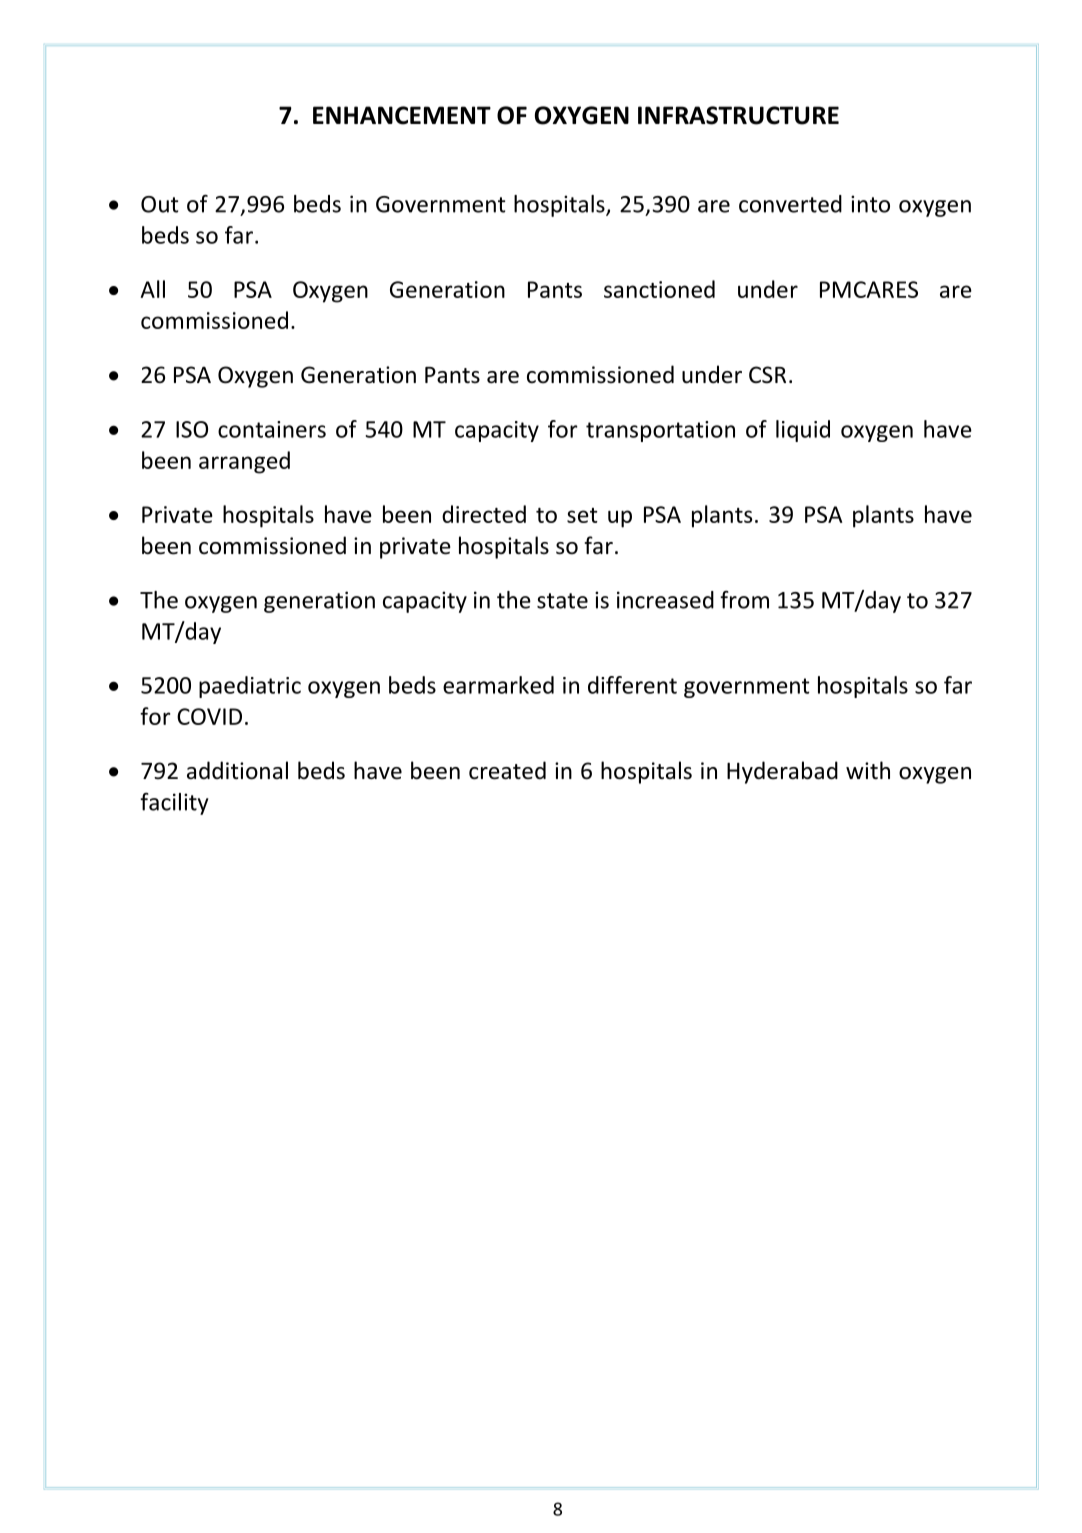 Image resolution: width=1082 pixels, height=1533 pixels. What do you see at coordinates (484, 514) in the page?
I see `directed` at bounding box center [484, 514].
